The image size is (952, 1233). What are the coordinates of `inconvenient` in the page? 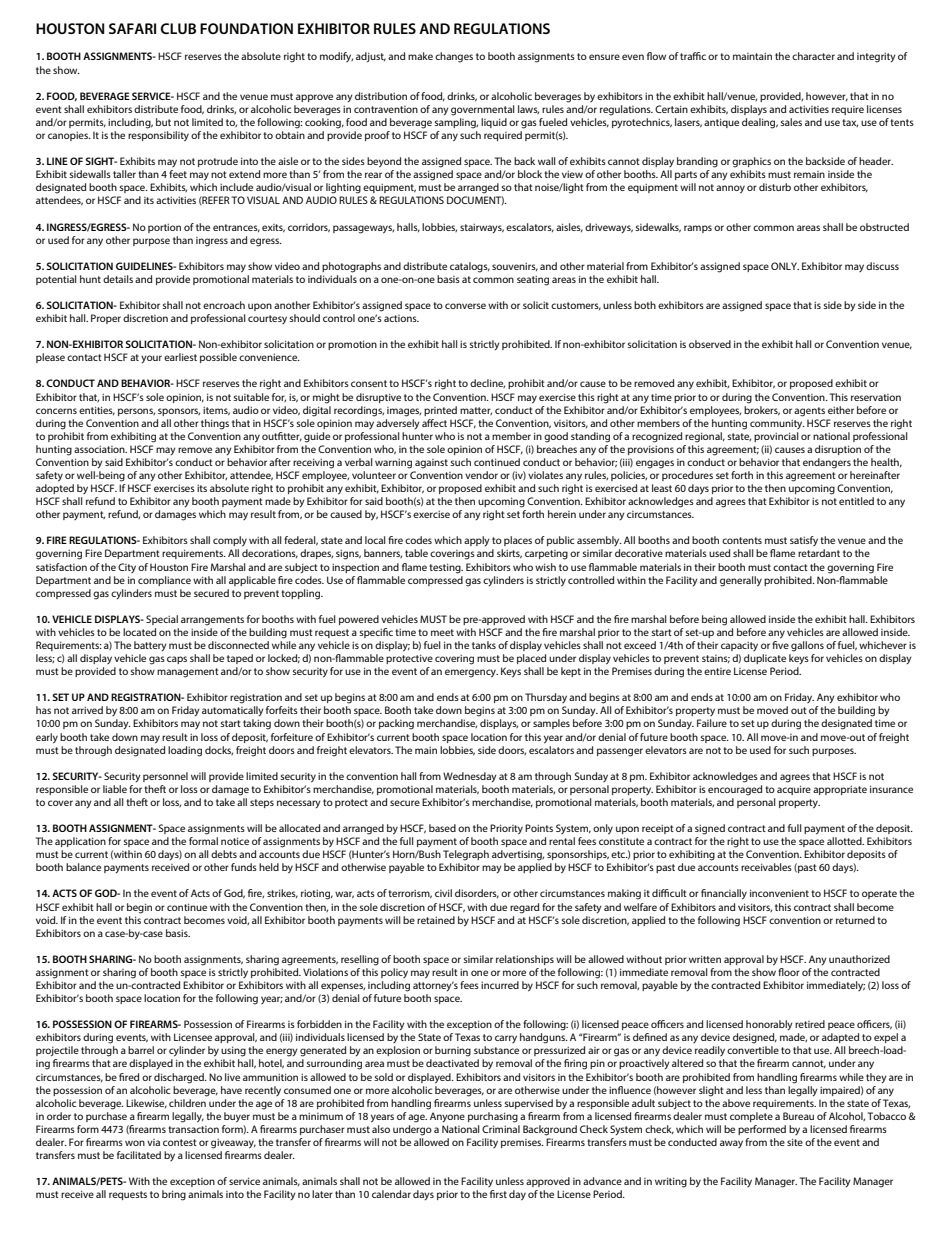 It's located at (779, 893).
